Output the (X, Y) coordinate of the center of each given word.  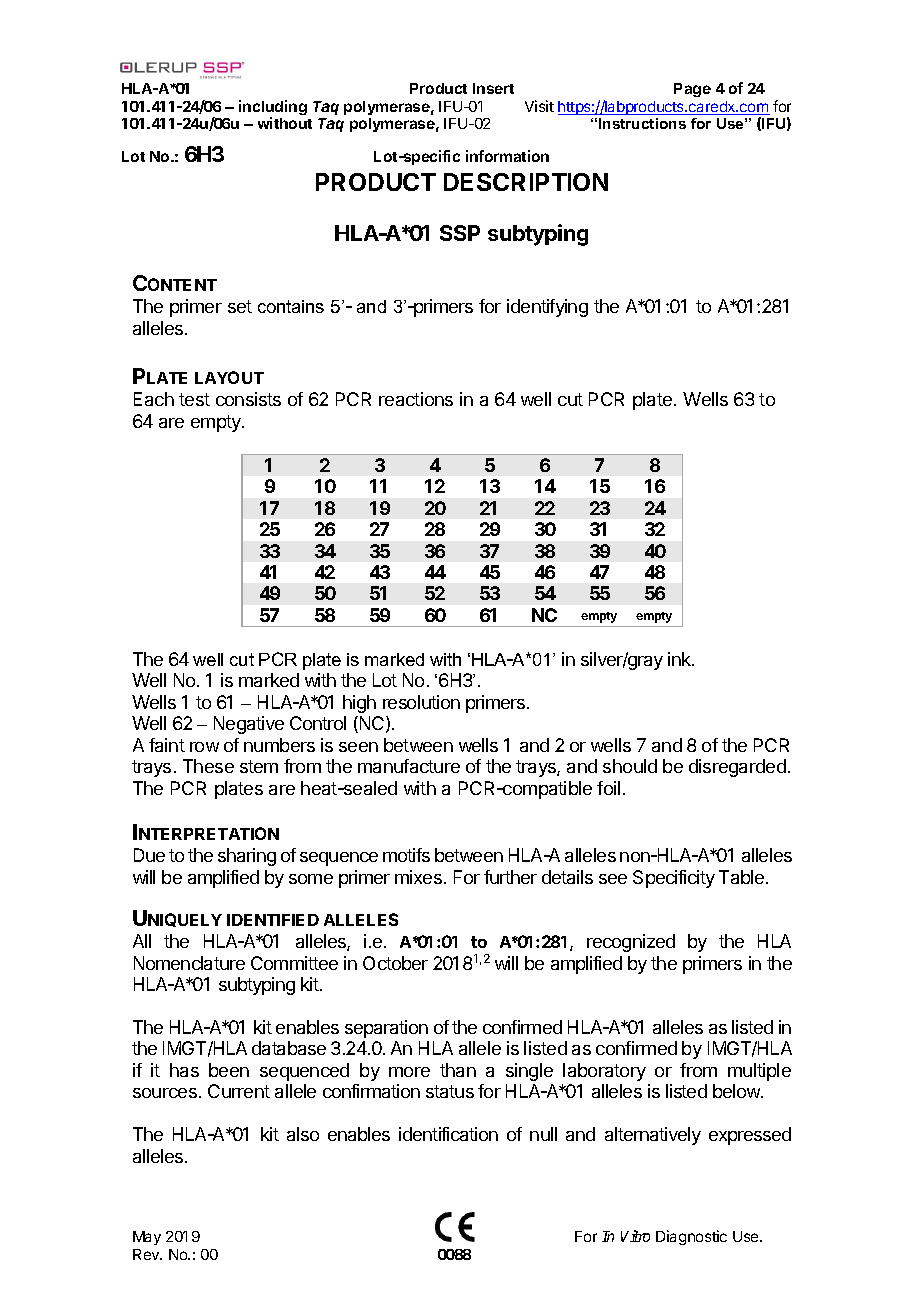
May (147, 1238)
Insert (493, 88)
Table (741, 877)
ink (680, 659)
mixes (418, 877)
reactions (416, 399)
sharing (247, 857)
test (194, 399)
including (273, 109)
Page (692, 90)
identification (448, 1134)
